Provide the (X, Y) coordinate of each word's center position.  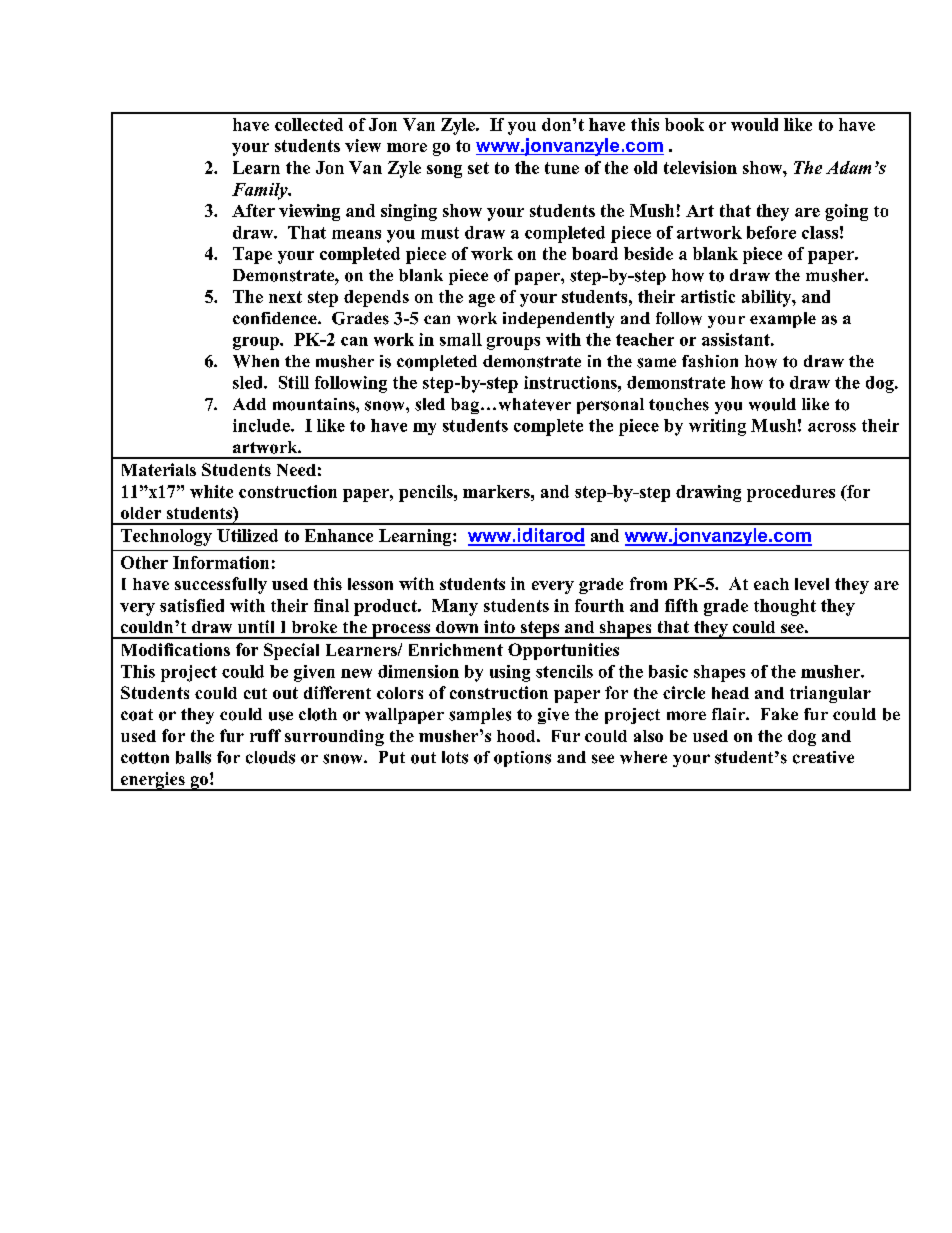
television (700, 167)
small (461, 339)
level (812, 584)
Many (455, 607)
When (256, 361)
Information (221, 562)
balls (193, 757)
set (478, 168)
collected (309, 124)
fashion (710, 361)
